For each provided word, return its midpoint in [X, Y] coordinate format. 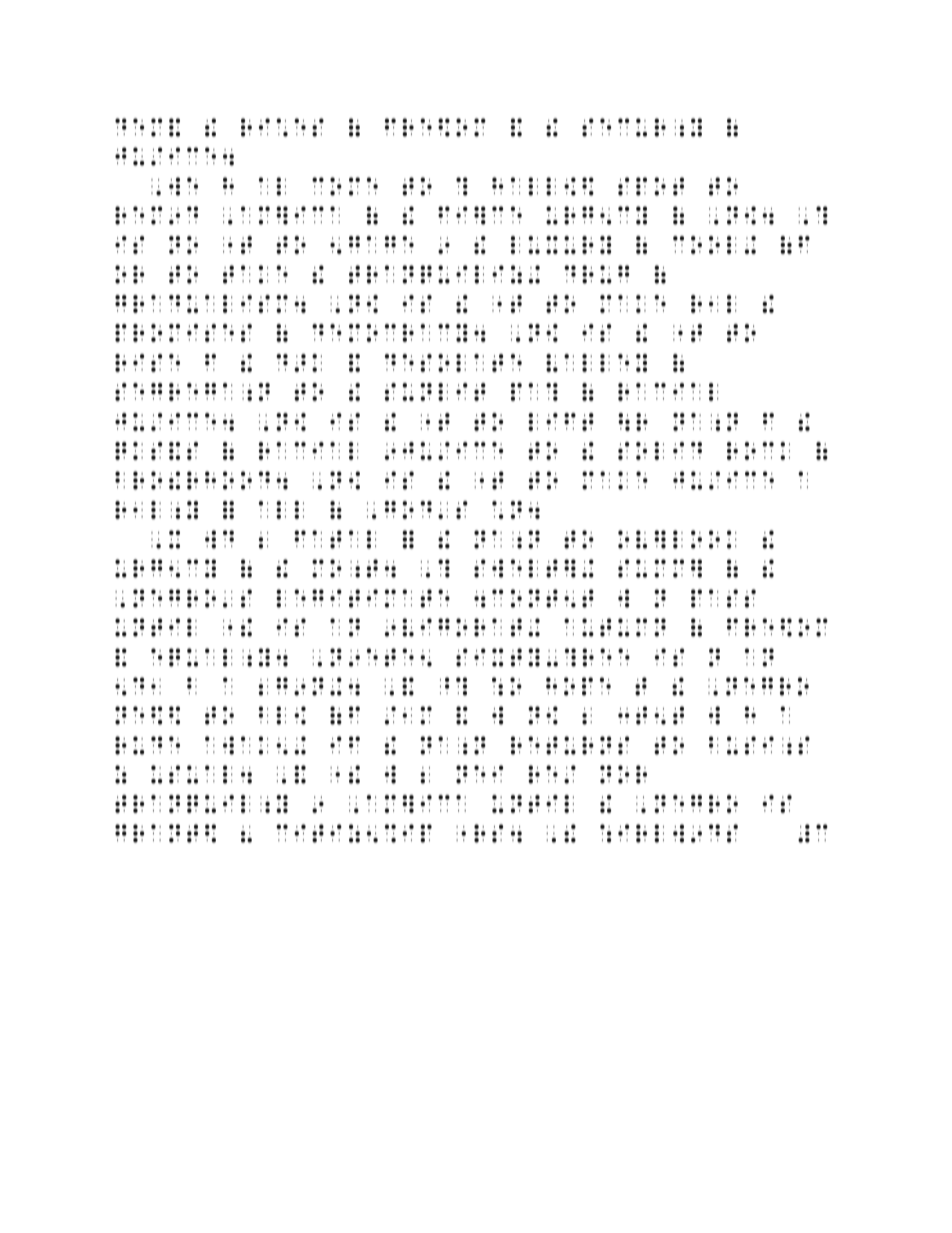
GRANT [156, 833]
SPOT [651, 186]
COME [345, 186]
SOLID [660, 451]
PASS [723, 598]
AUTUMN [615, 627]
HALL [524, 186]
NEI [480, 774]
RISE [147, 363]
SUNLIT [435, 392]
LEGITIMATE [363, 598]
